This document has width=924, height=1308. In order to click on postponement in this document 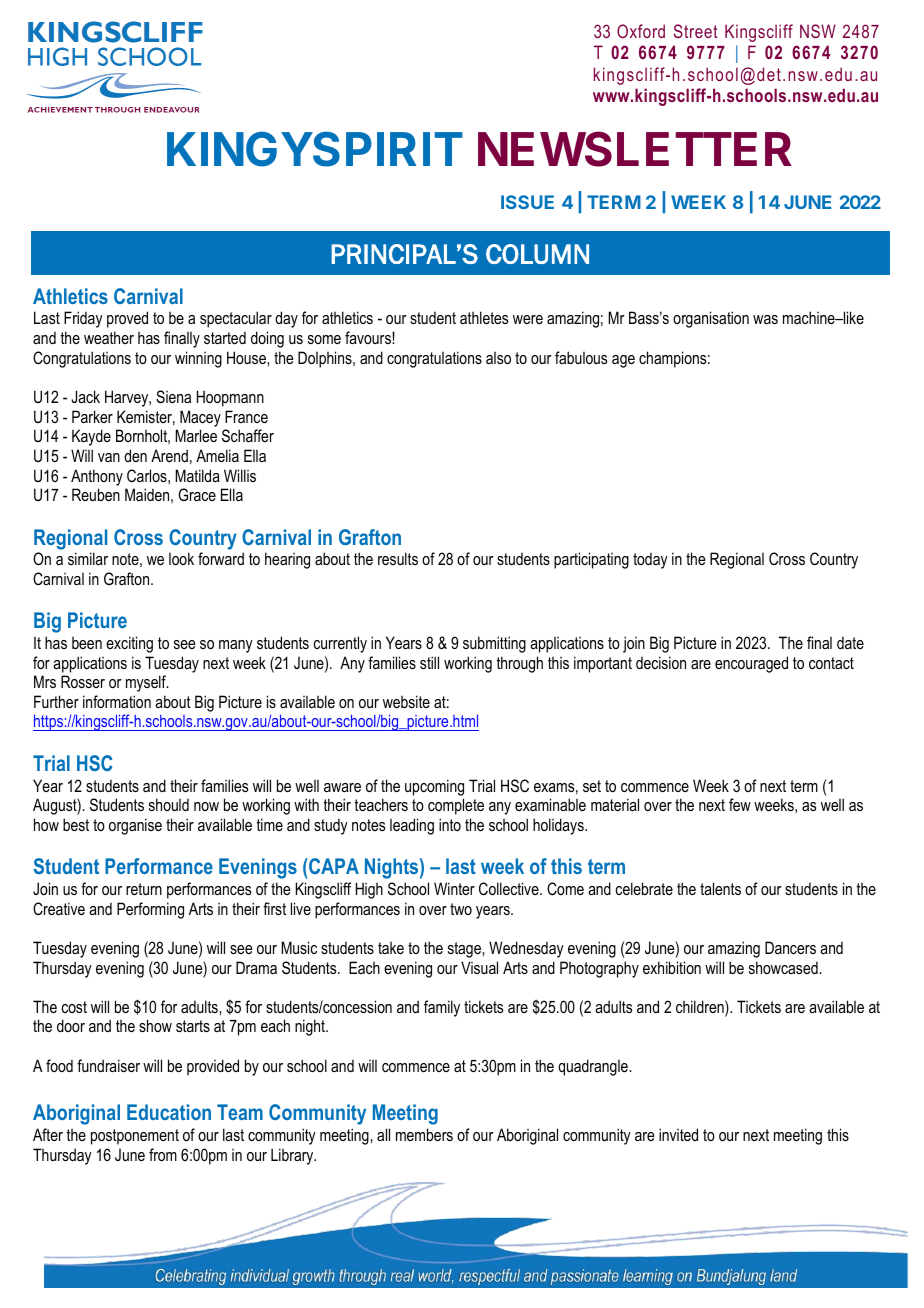, I will do `click(135, 1137)`.
